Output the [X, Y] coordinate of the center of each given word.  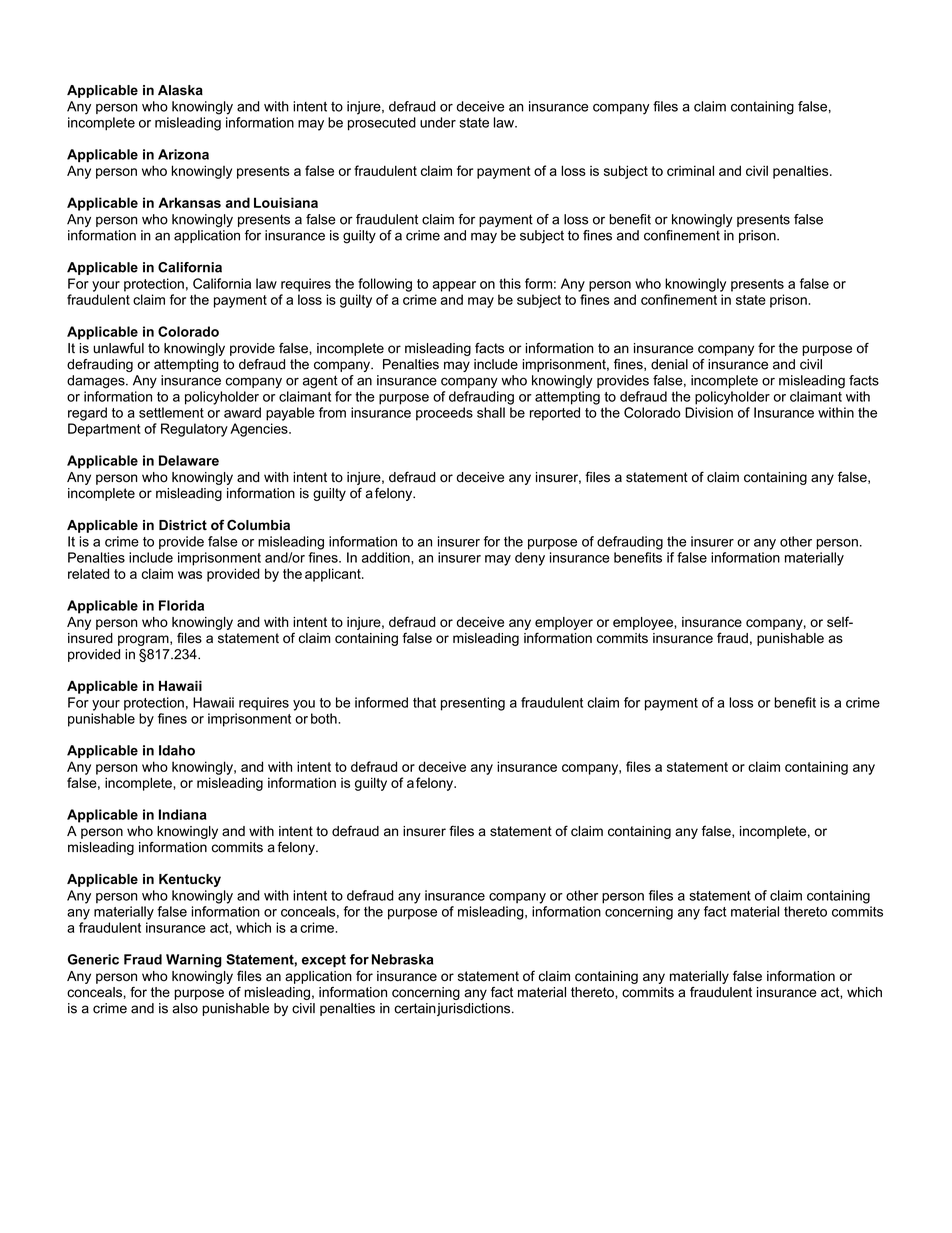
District [183, 525]
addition [387, 557]
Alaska [180, 90]
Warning [194, 961]
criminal [690, 170]
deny [530, 559]
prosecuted [382, 124]
